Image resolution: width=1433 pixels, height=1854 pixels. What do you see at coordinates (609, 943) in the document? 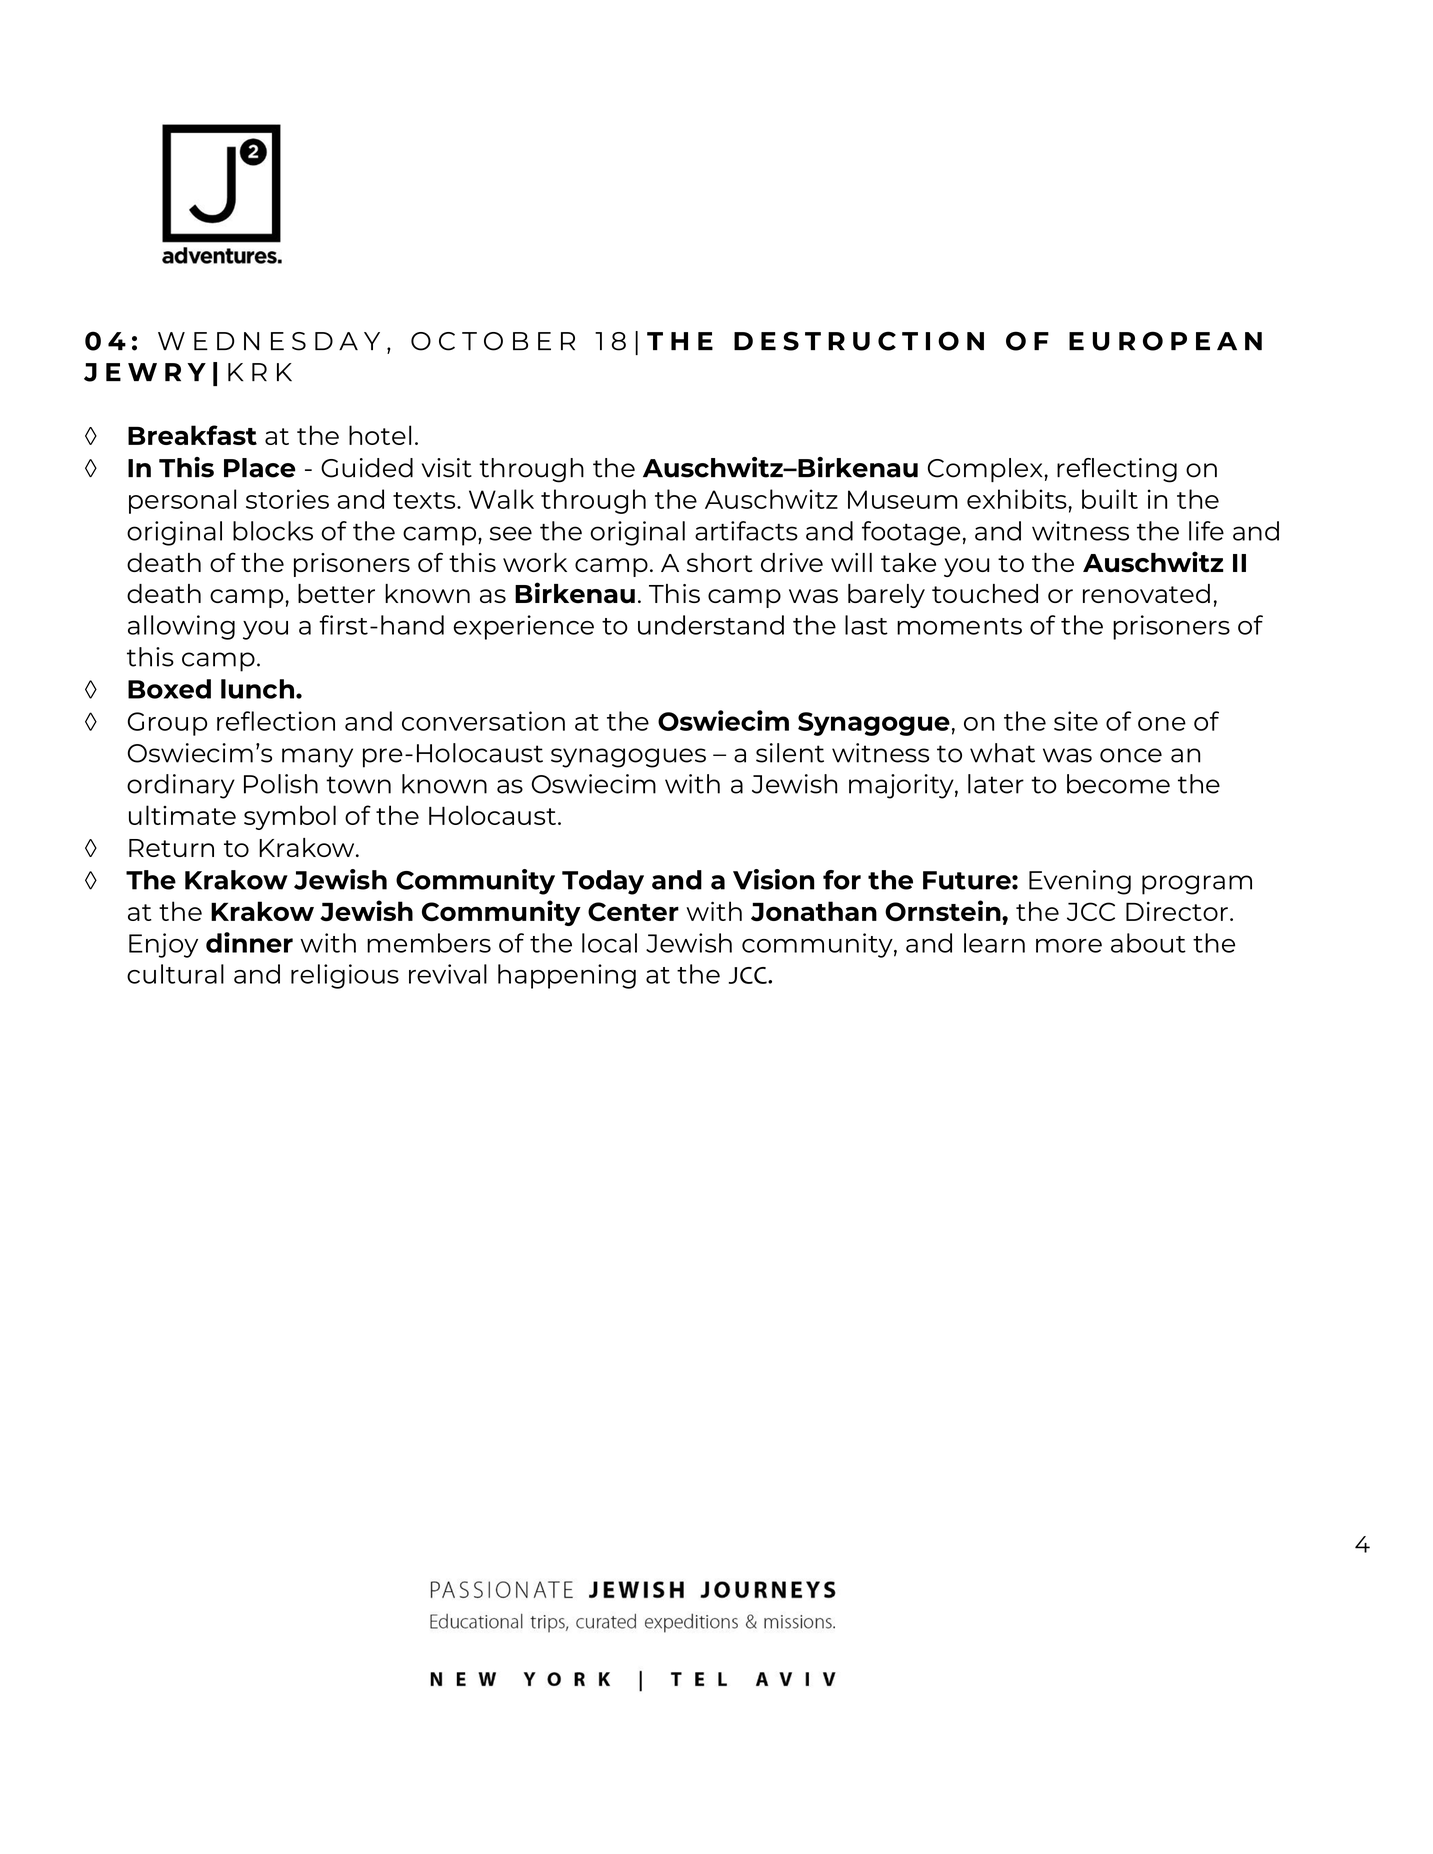
I see `local` at bounding box center [609, 943].
